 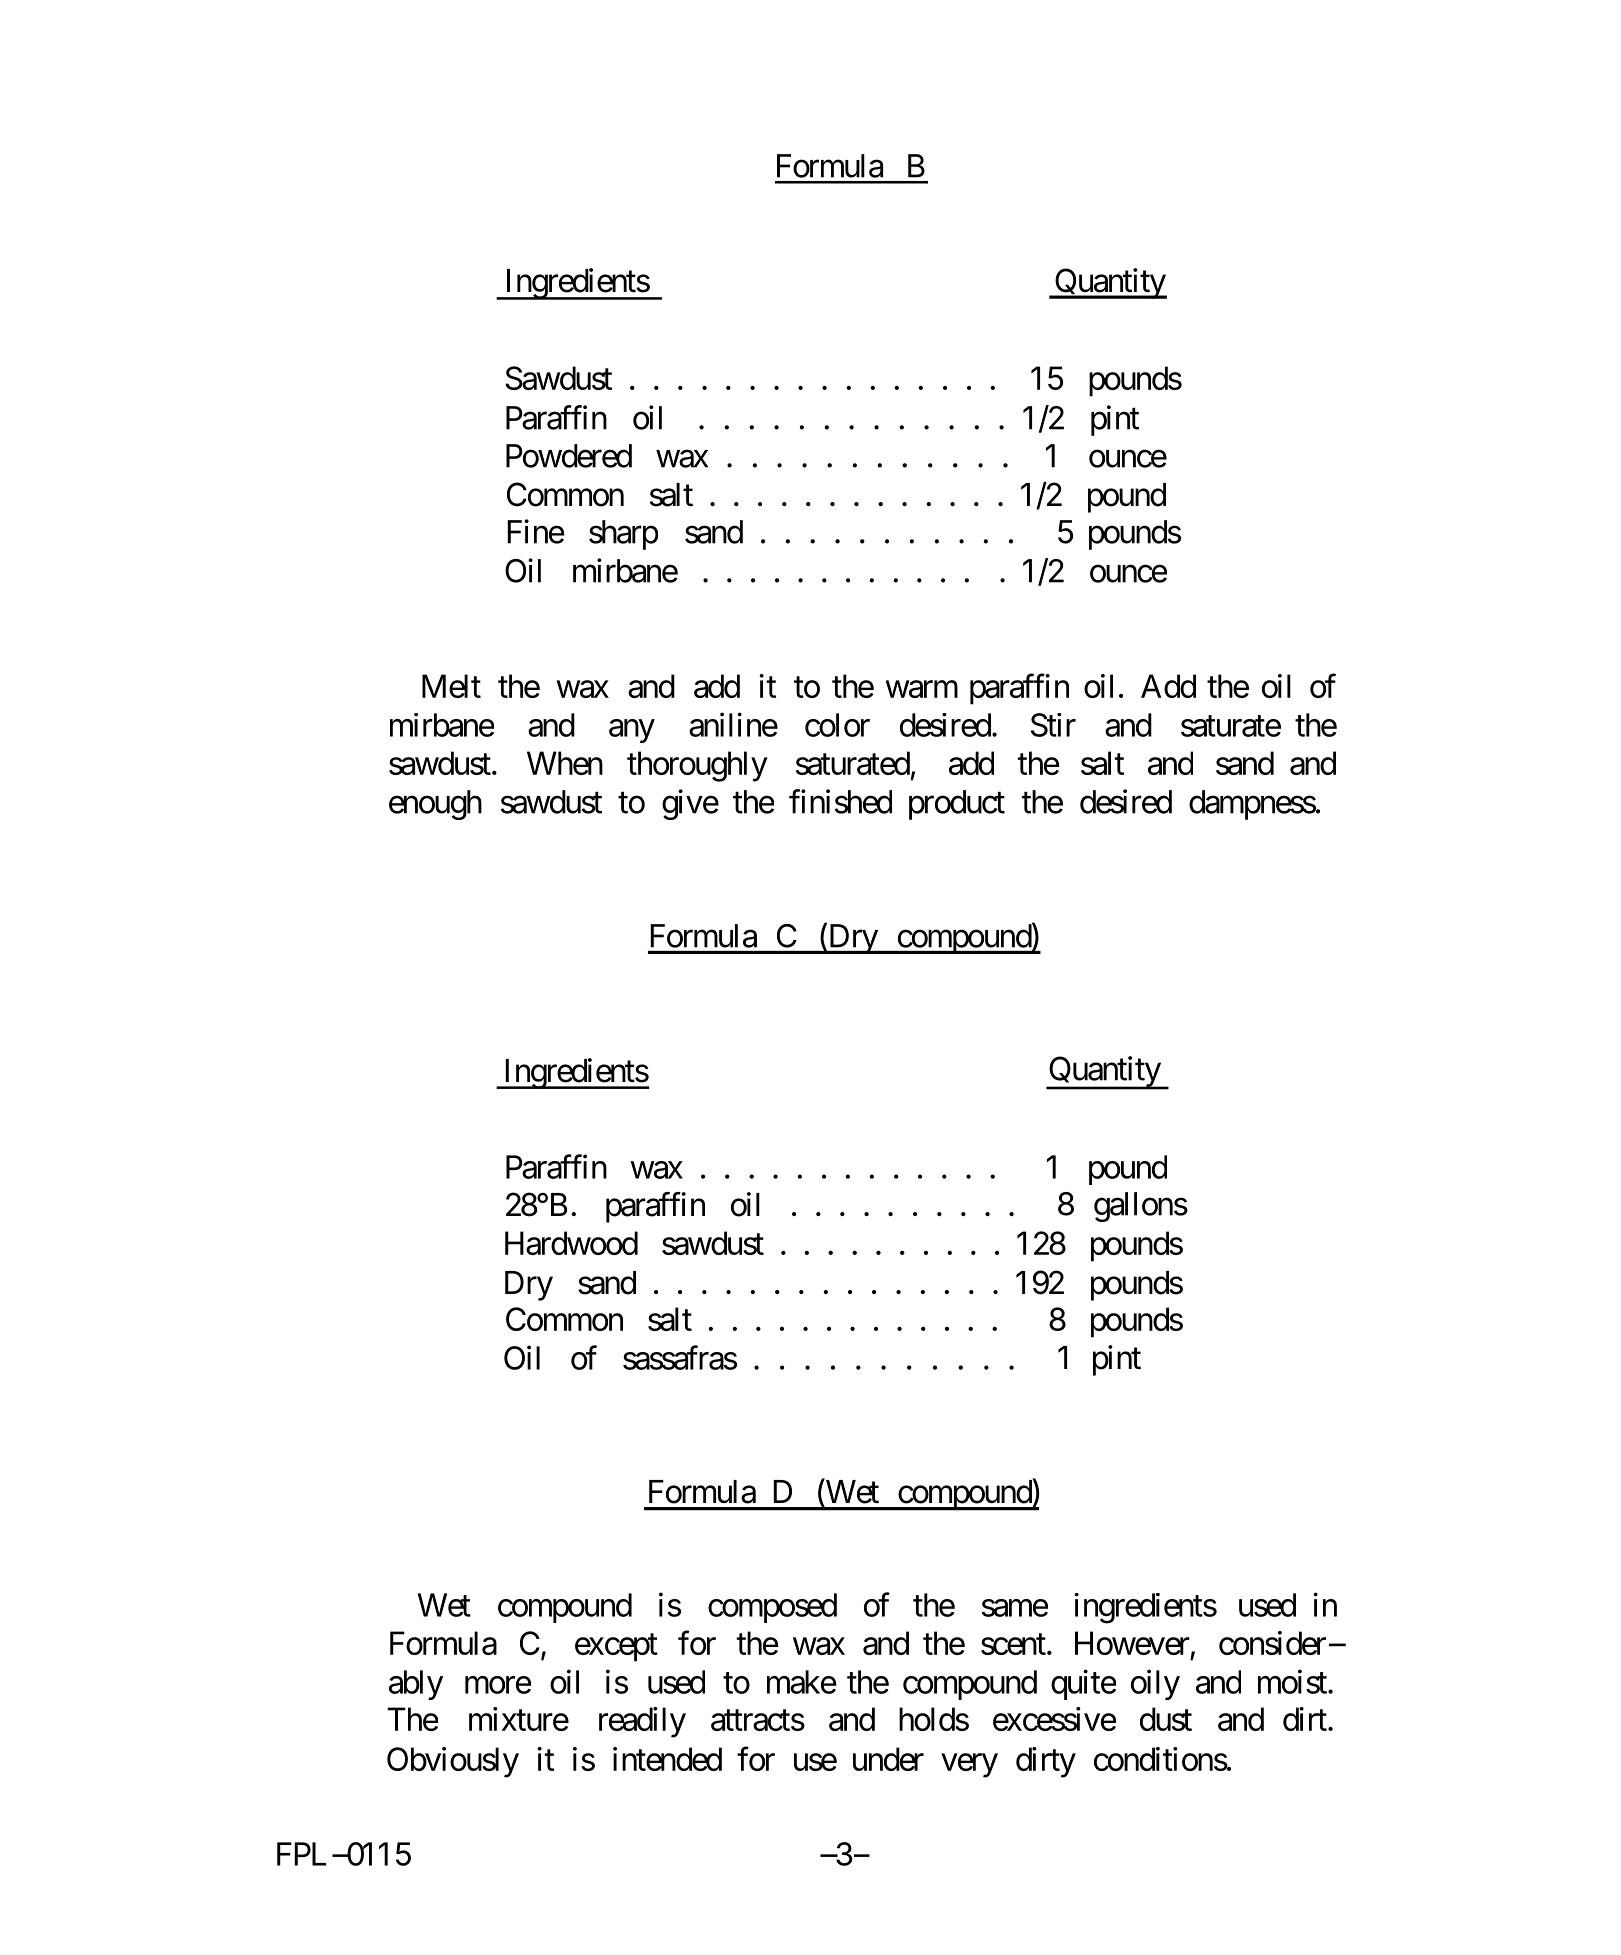 I want to click on Powdered, so click(x=569, y=456).
